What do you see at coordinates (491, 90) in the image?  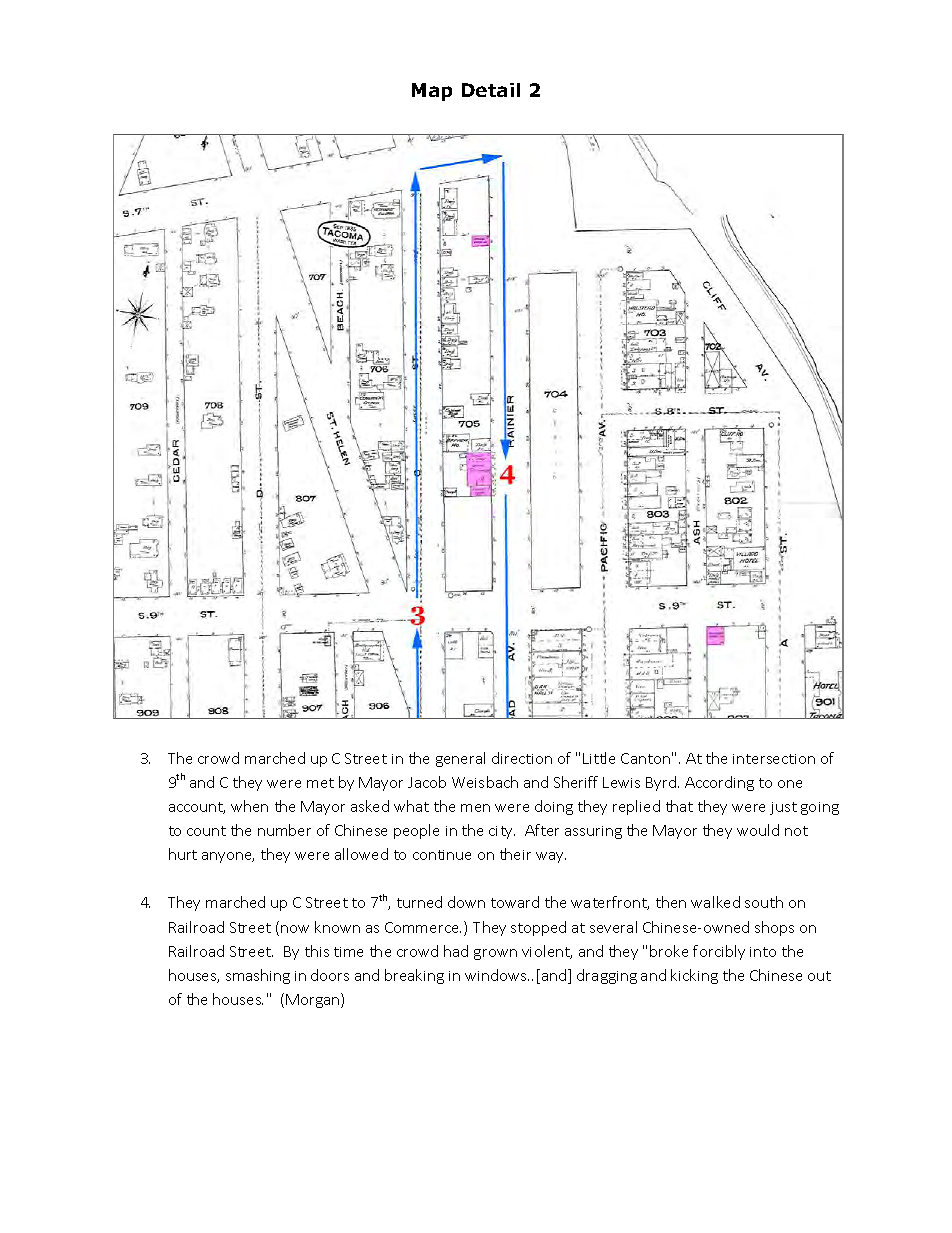 I see `Detail` at bounding box center [491, 90].
